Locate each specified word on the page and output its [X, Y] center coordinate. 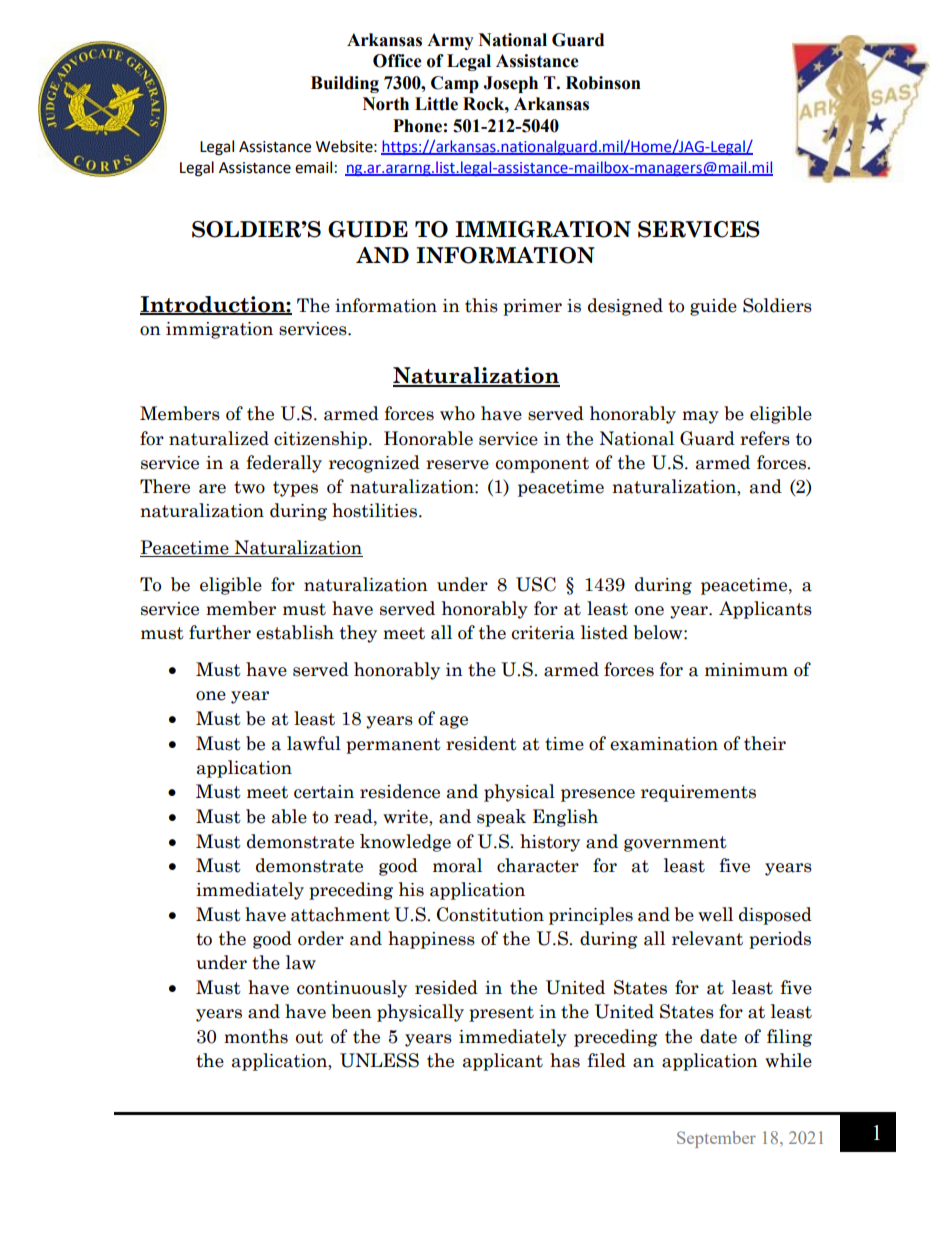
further [220, 632]
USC [536, 584]
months [256, 1036]
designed [625, 307]
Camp [455, 84]
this [481, 305]
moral [457, 865]
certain [324, 792]
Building [345, 84]
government [675, 844]
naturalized [219, 438]
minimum [746, 669]
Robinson [603, 83]
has [565, 1060]
